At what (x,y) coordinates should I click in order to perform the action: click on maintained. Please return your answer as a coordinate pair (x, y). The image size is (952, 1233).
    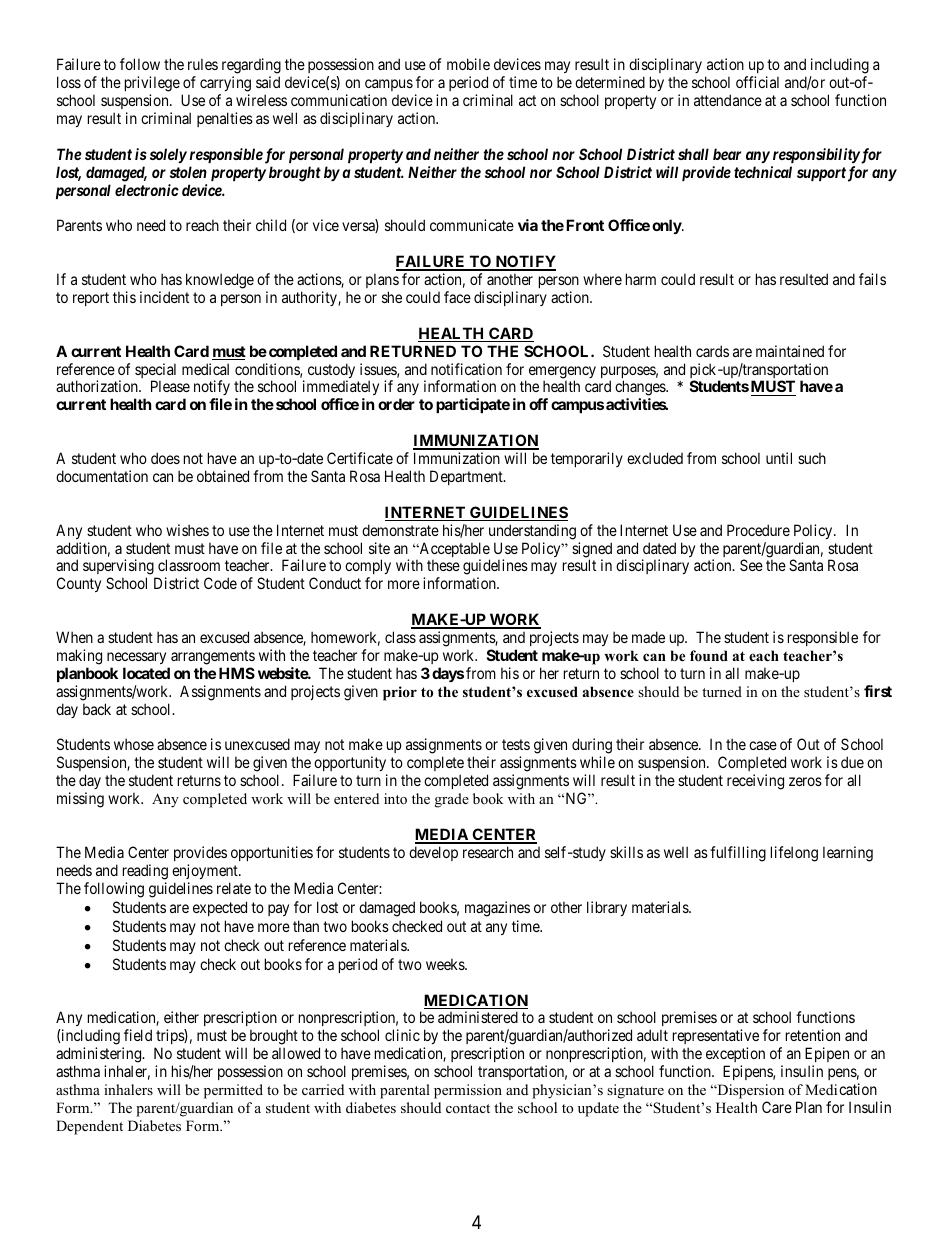
    Looking at the image, I should click on (790, 351).
